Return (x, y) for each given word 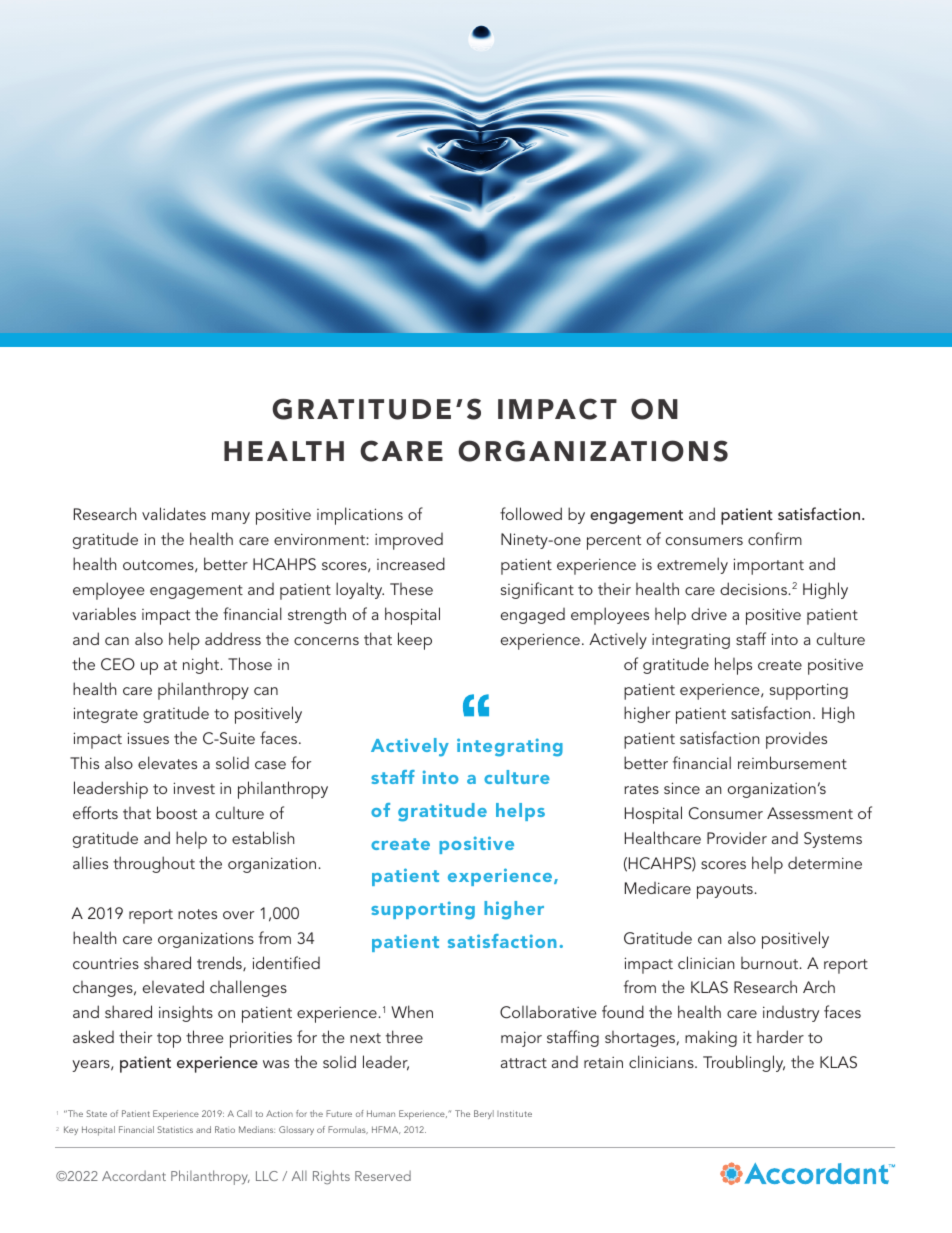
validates (174, 513)
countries (106, 963)
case (270, 765)
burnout (771, 963)
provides (796, 740)
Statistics (175, 1129)
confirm (775, 538)
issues (148, 738)
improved (409, 541)
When (412, 1011)
